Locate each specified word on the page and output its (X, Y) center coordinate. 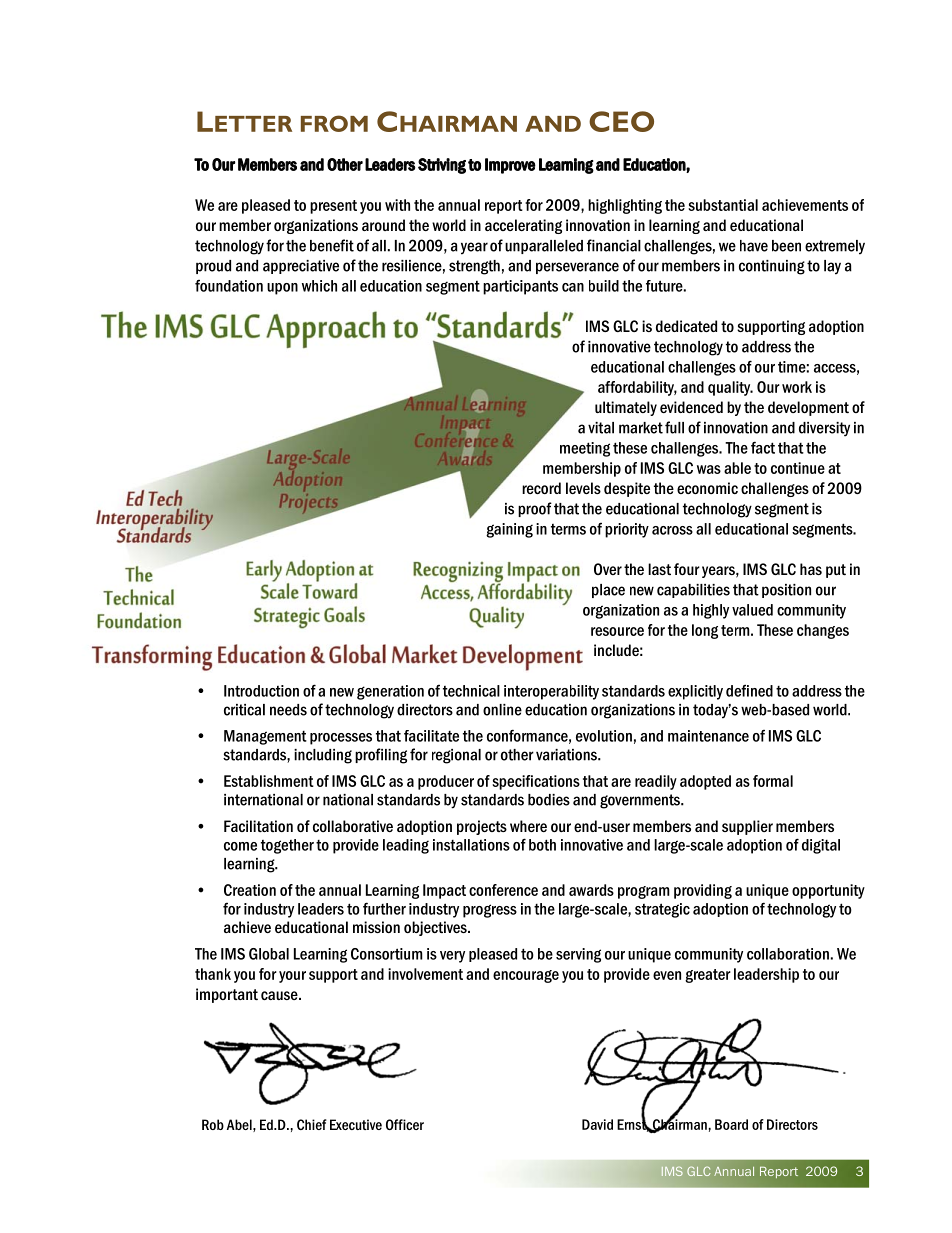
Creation (250, 890)
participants (520, 287)
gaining (509, 530)
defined (749, 690)
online (502, 710)
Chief (312, 1124)
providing (703, 891)
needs (288, 710)
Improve (510, 166)
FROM (334, 123)
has (811, 569)
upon (282, 289)
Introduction (261, 691)
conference (503, 890)
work (797, 387)
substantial (723, 205)
